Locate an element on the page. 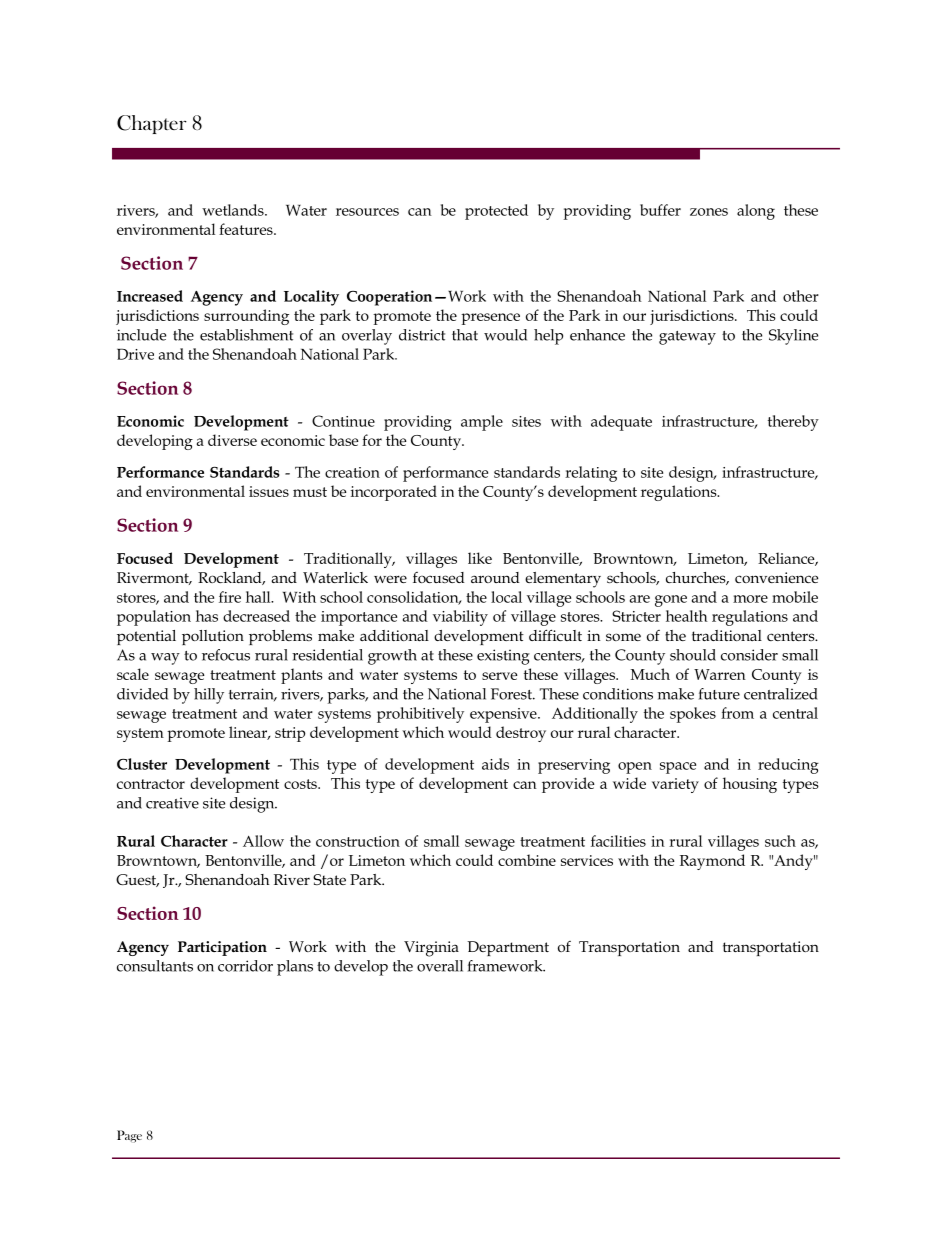 The height and width of the page is (1233, 952). thereby is located at coordinates (793, 423).
